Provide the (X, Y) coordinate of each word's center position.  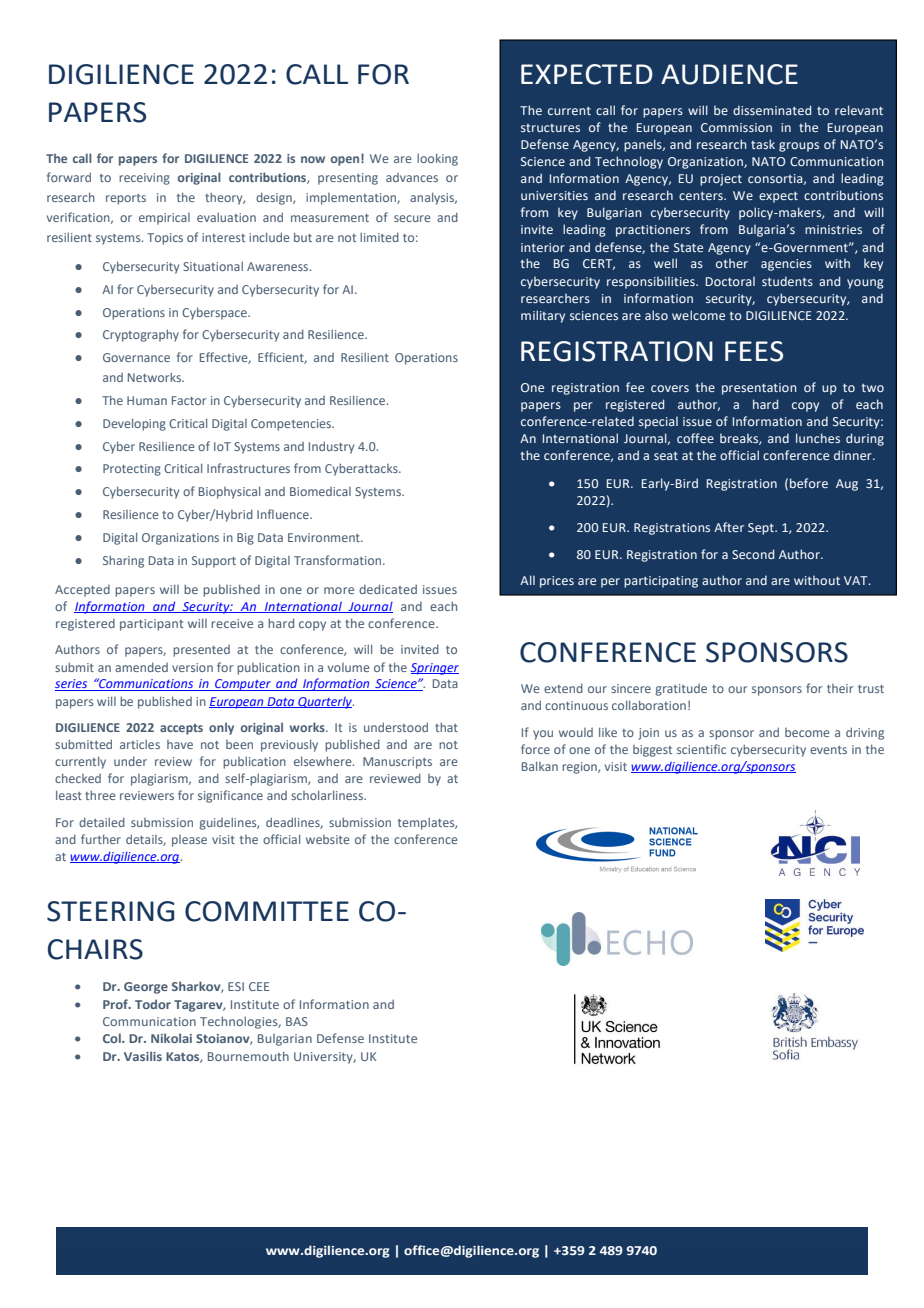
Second (753, 554)
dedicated (388, 589)
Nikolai (171, 1038)
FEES (754, 351)
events (828, 750)
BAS (297, 1021)
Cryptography (141, 335)
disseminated (772, 110)
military (543, 316)
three (100, 795)
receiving (144, 179)
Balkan (540, 766)
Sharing (123, 561)
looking (437, 159)
